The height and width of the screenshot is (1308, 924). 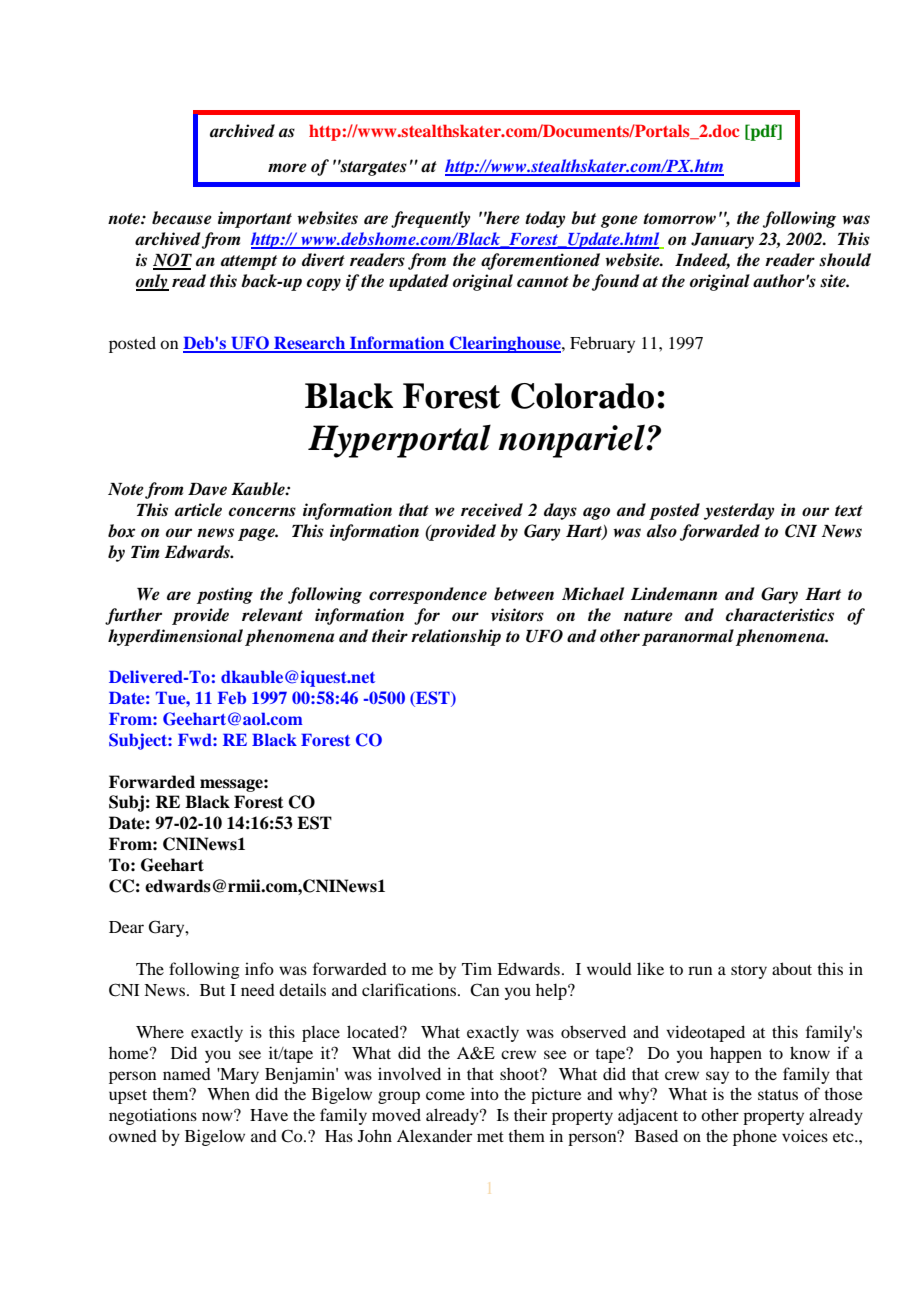 What do you see at coordinates (207, 489) in the screenshot?
I see `Dave` at bounding box center [207, 489].
